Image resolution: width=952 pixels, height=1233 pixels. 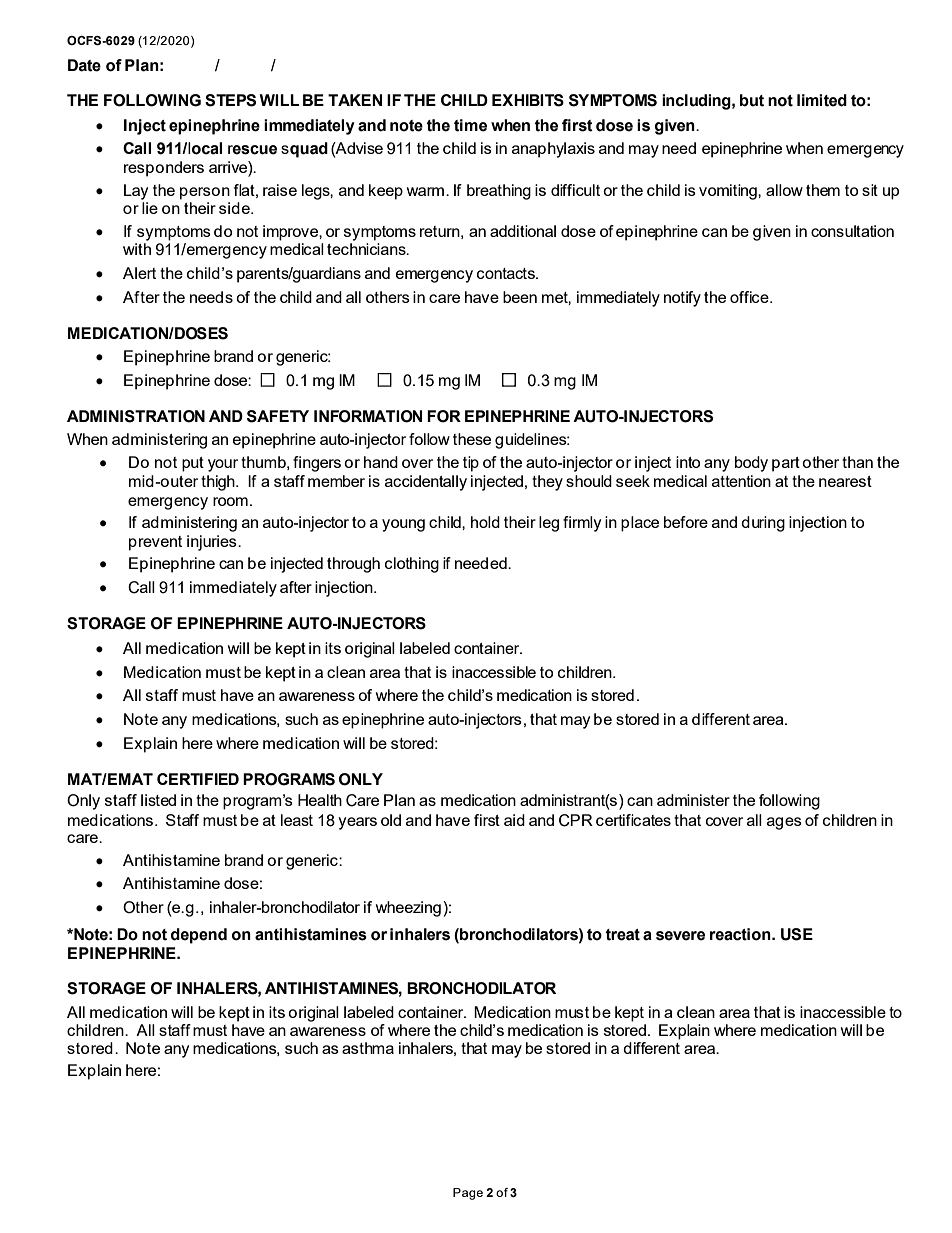 What do you see at coordinates (470, 125) in the document?
I see `time` at bounding box center [470, 125].
